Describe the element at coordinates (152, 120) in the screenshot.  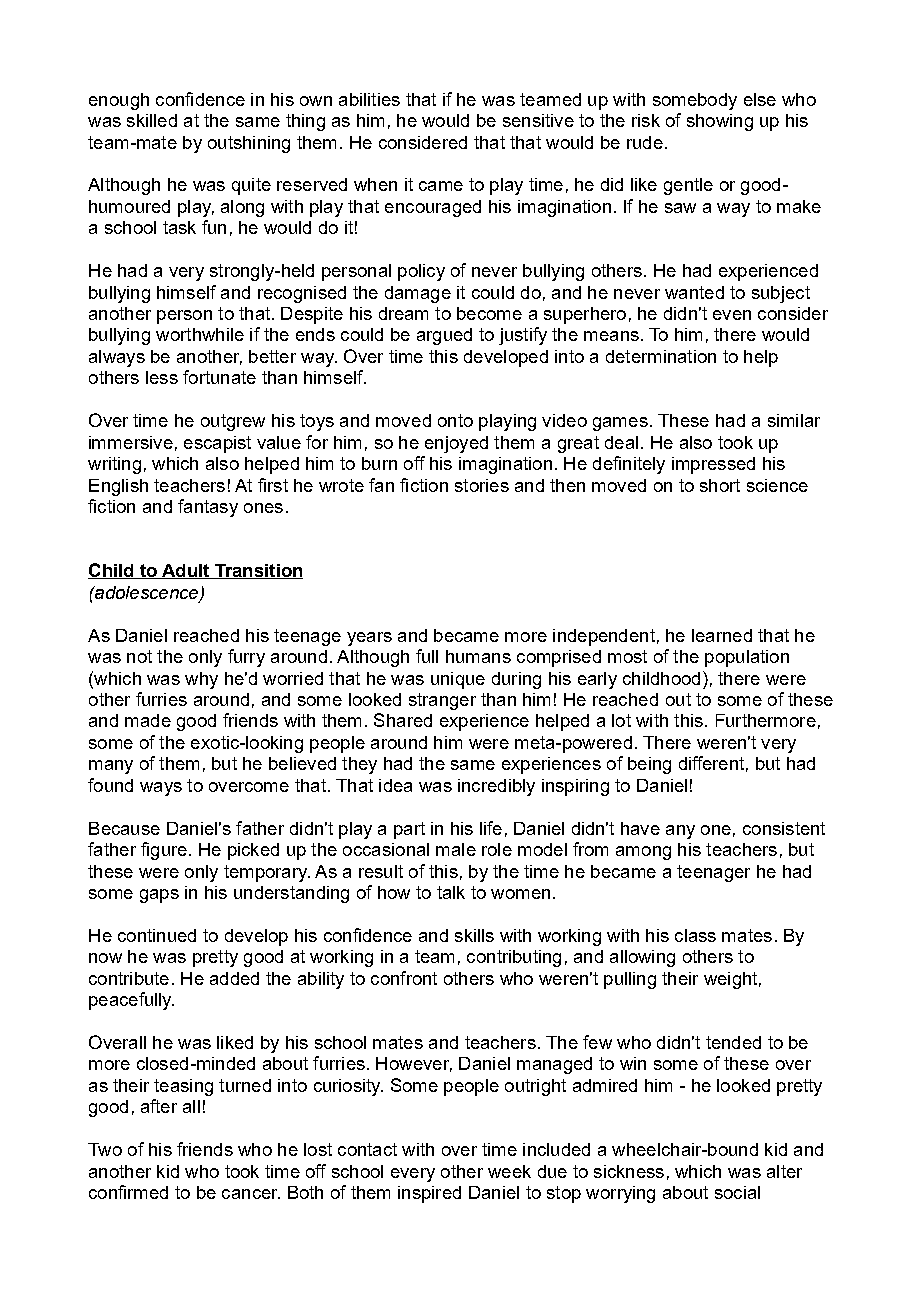
I see `skilled` at that location.
